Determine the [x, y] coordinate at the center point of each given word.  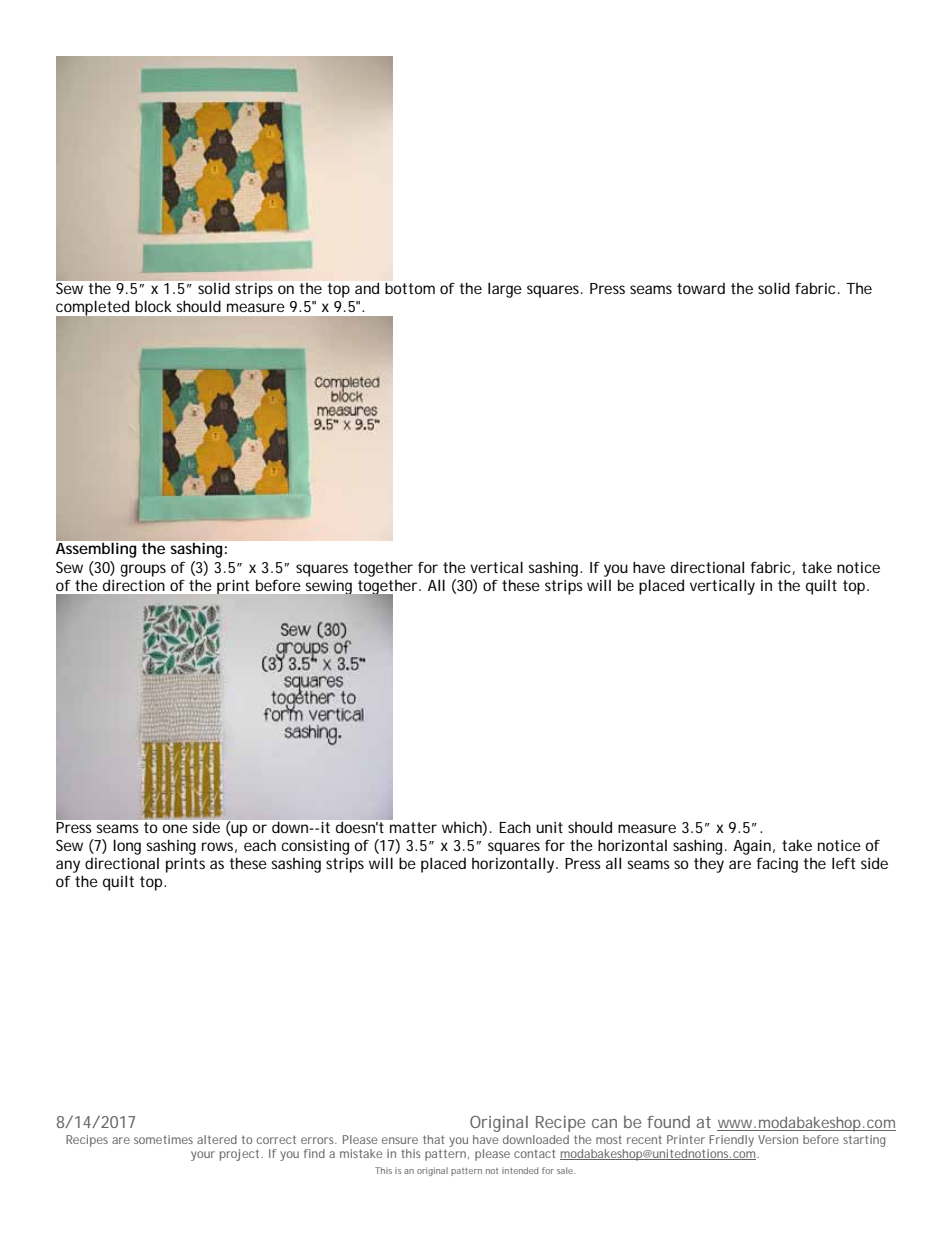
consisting [315, 847]
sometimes [163, 1139]
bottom [410, 288]
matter [413, 827]
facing [777, 865]
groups [143, 570]
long [127, 847]
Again [752, 847]
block [153, 306]
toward [701, 288]
